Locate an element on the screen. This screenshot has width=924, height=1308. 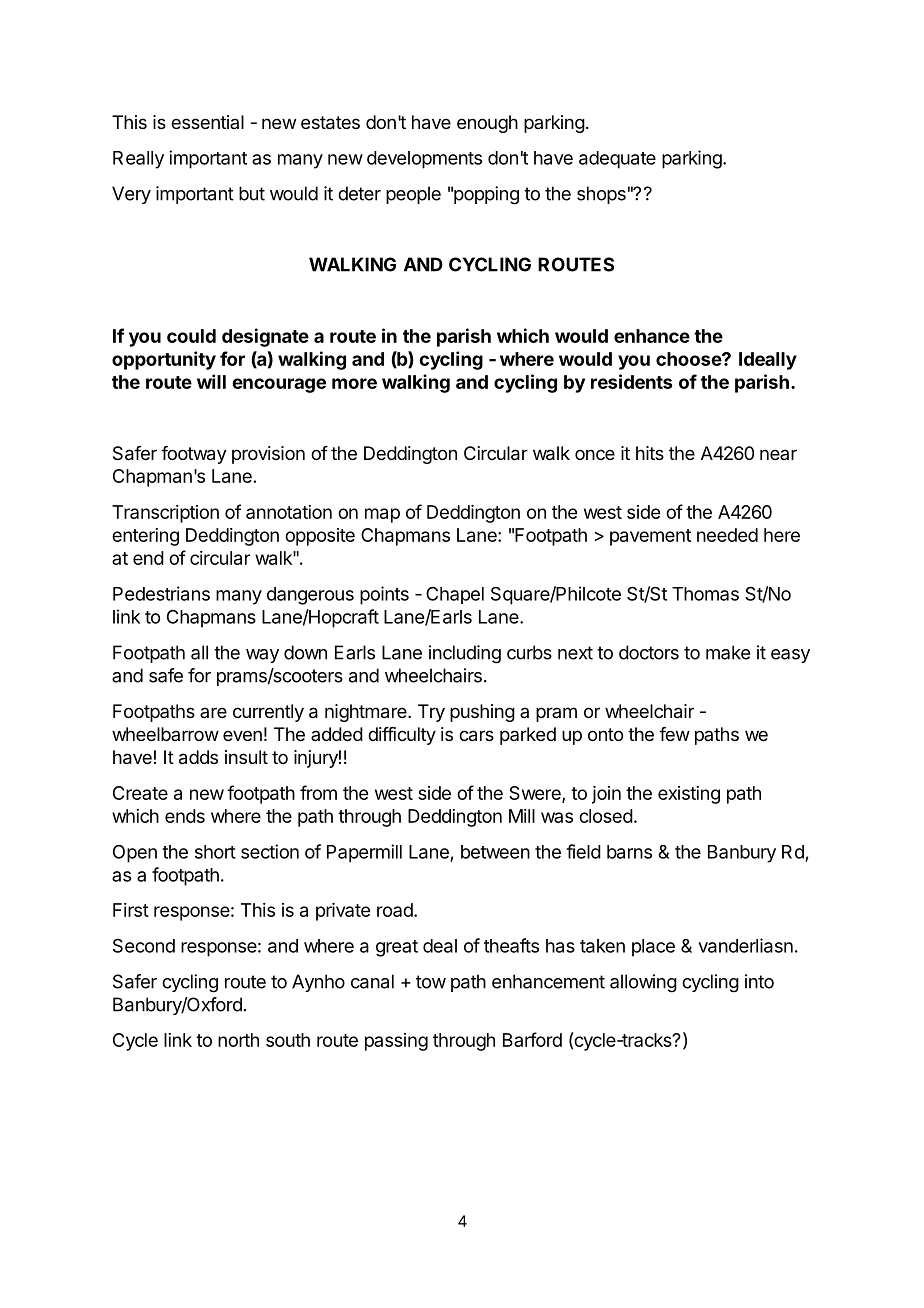
Pedestrians is located at coordinates (161, 593).
